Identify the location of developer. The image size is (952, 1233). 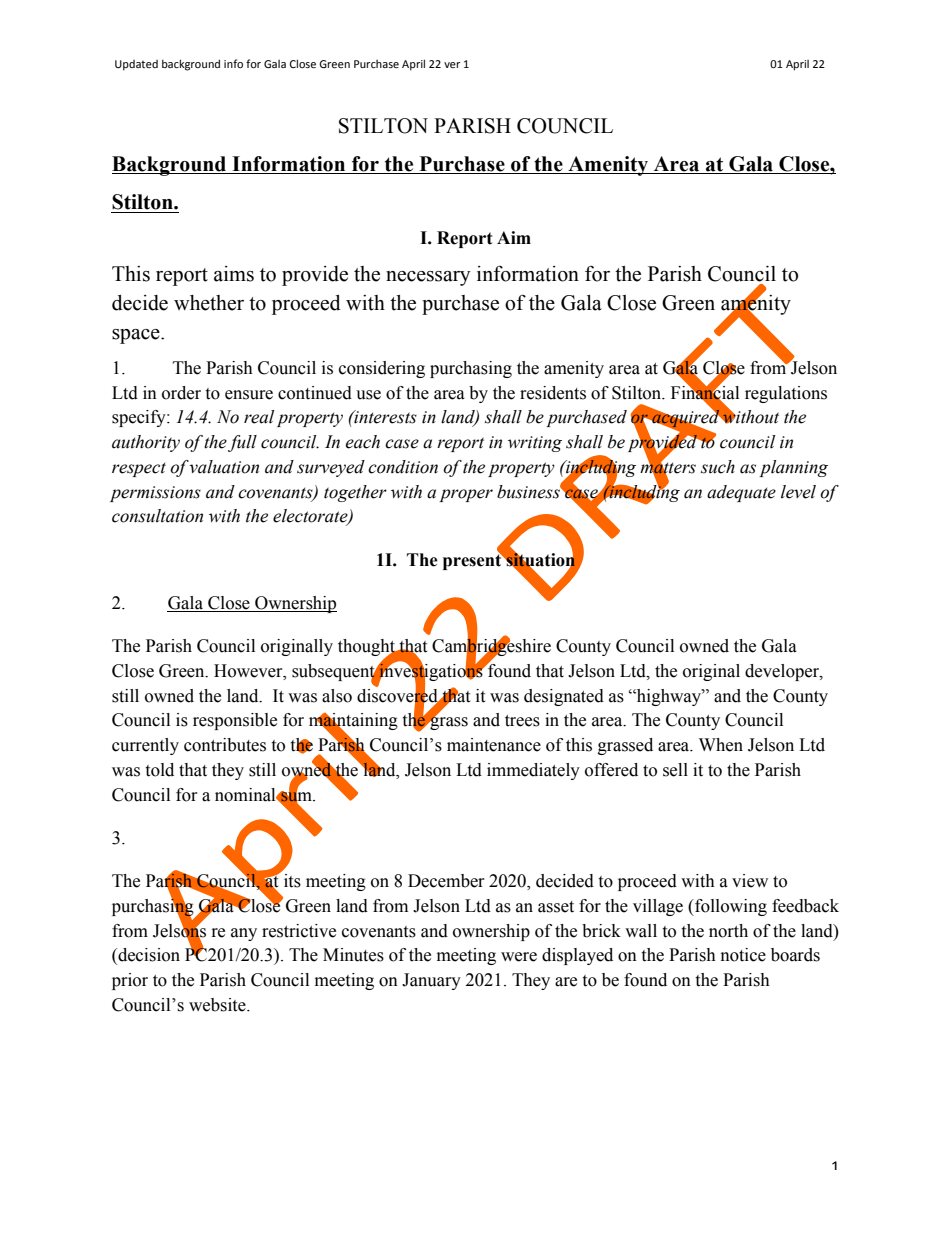
(783, 672).
